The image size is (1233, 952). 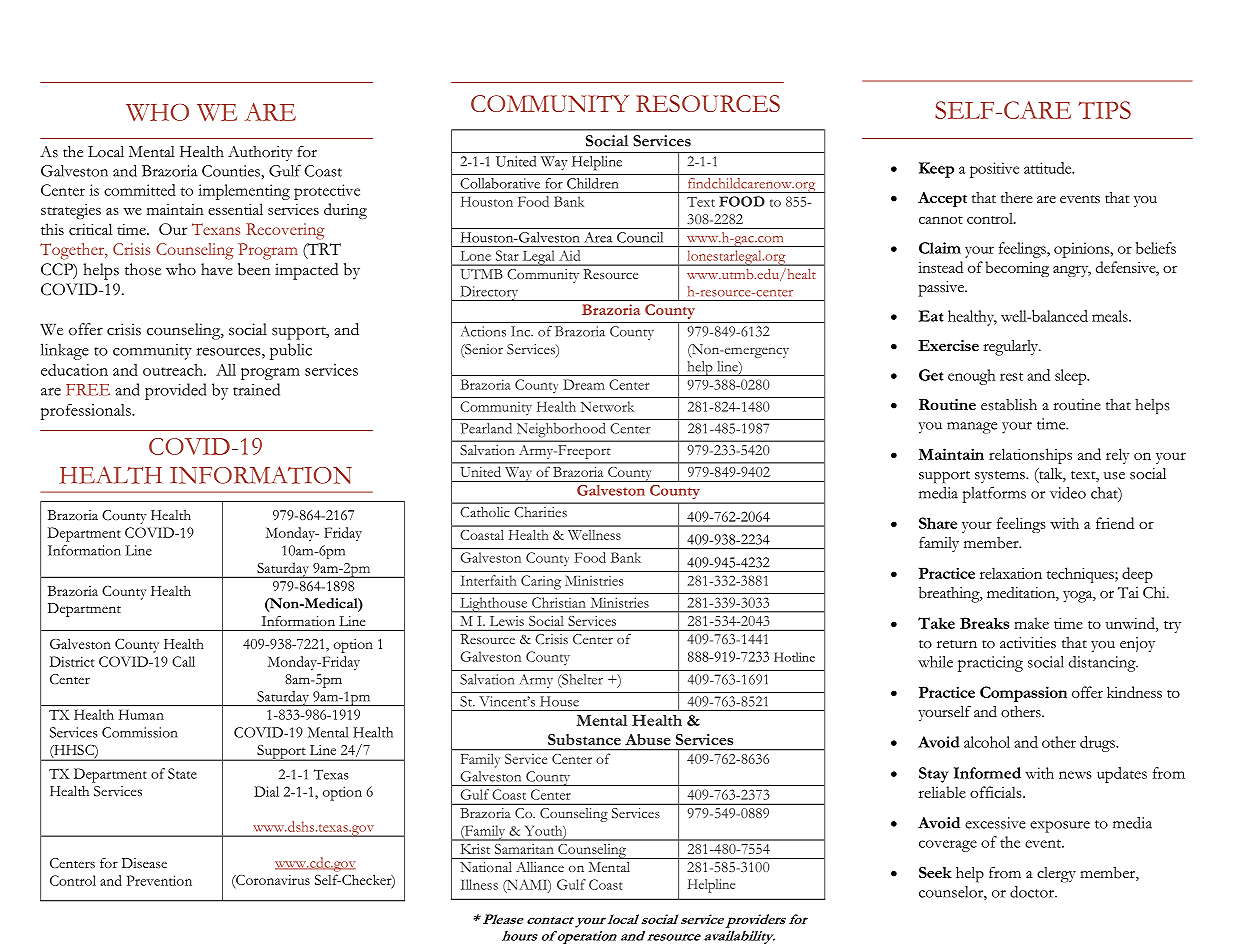 I want to click on protective, so click(x=327, y=192).
